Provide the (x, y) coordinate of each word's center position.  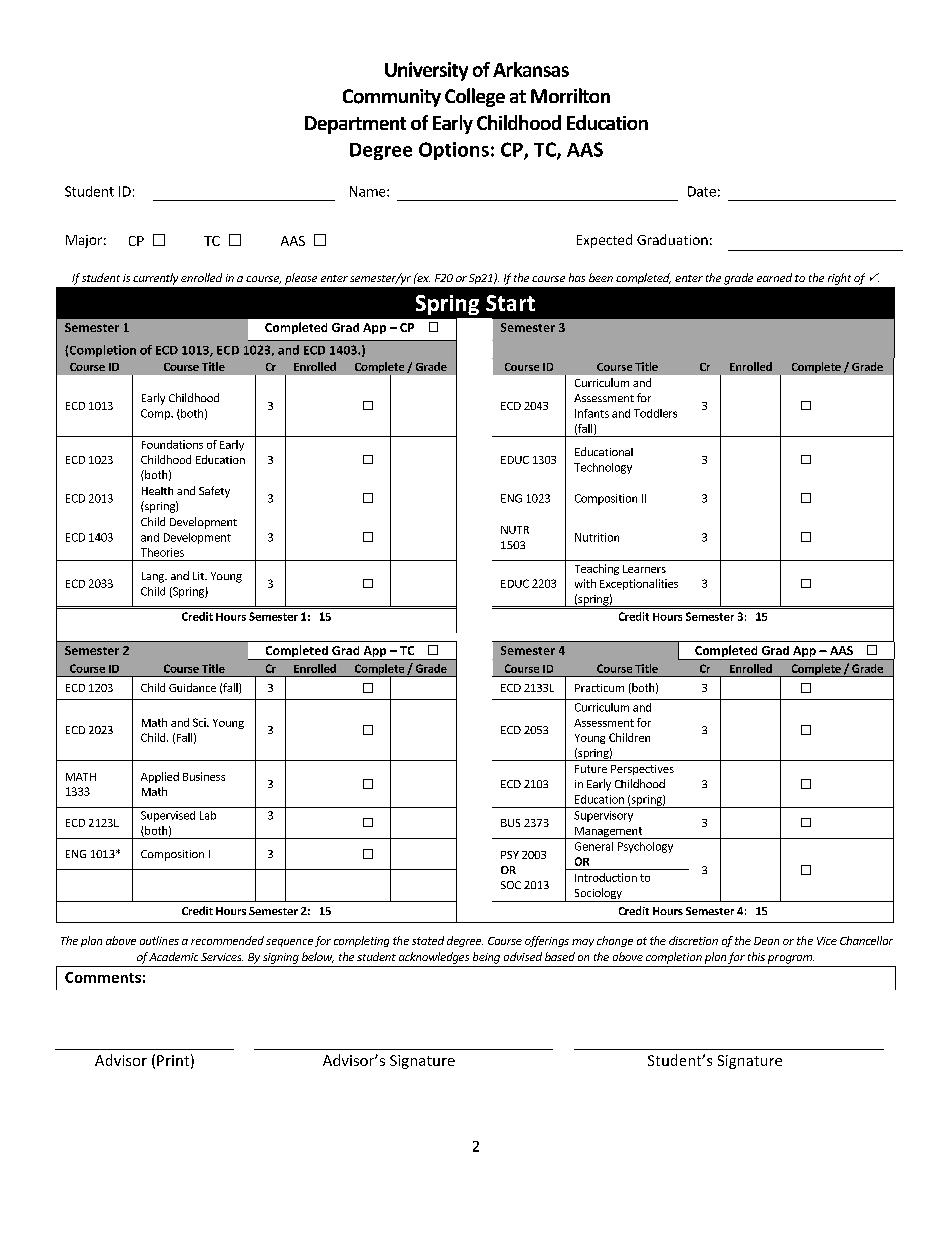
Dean (766, 941)
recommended (227, 940)
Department (355, 125)
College (475, 97)
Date (702, 191)
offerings (547, 941)
